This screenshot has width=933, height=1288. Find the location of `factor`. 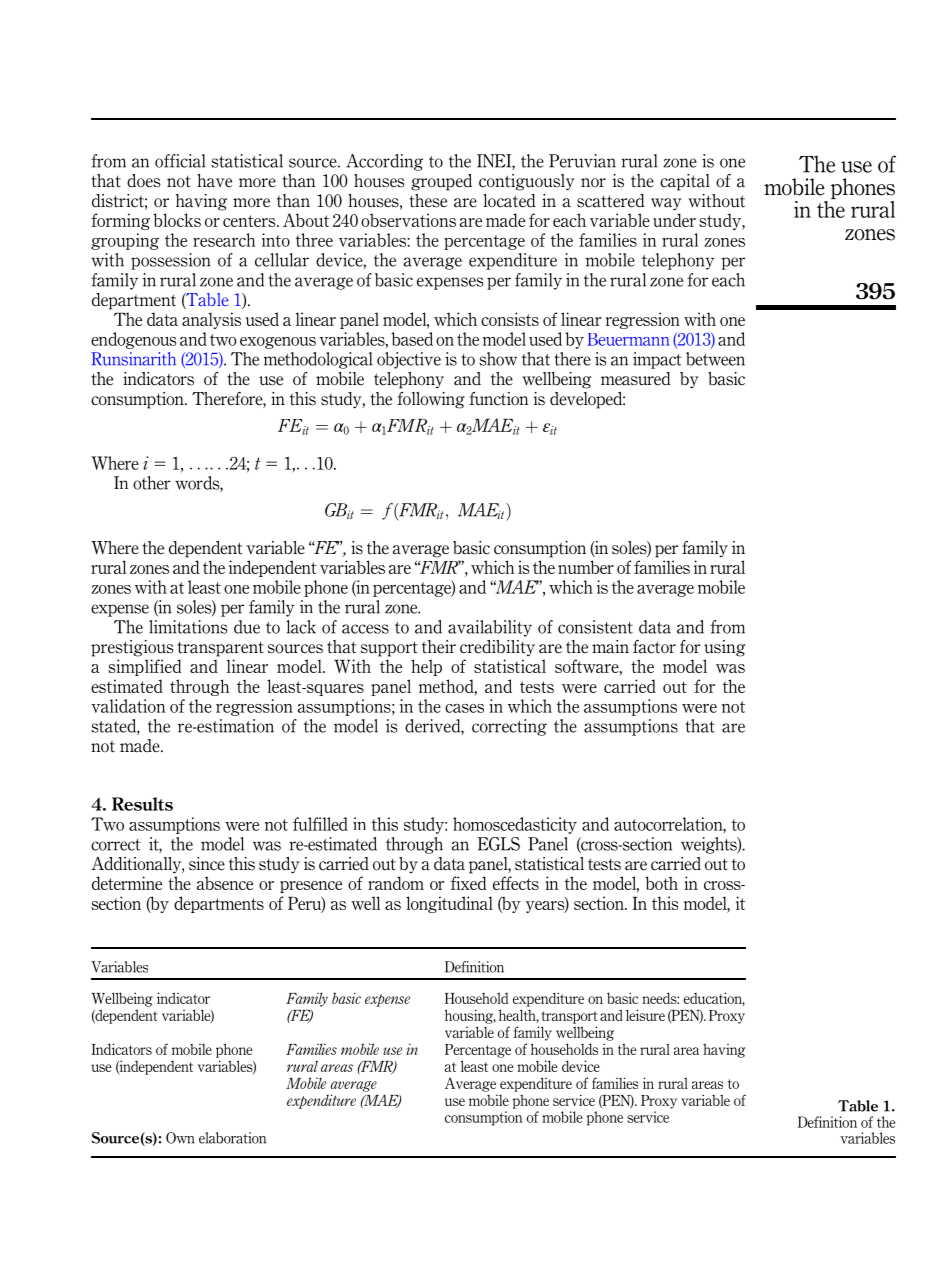

factor is located at coordinates (654, 647).
